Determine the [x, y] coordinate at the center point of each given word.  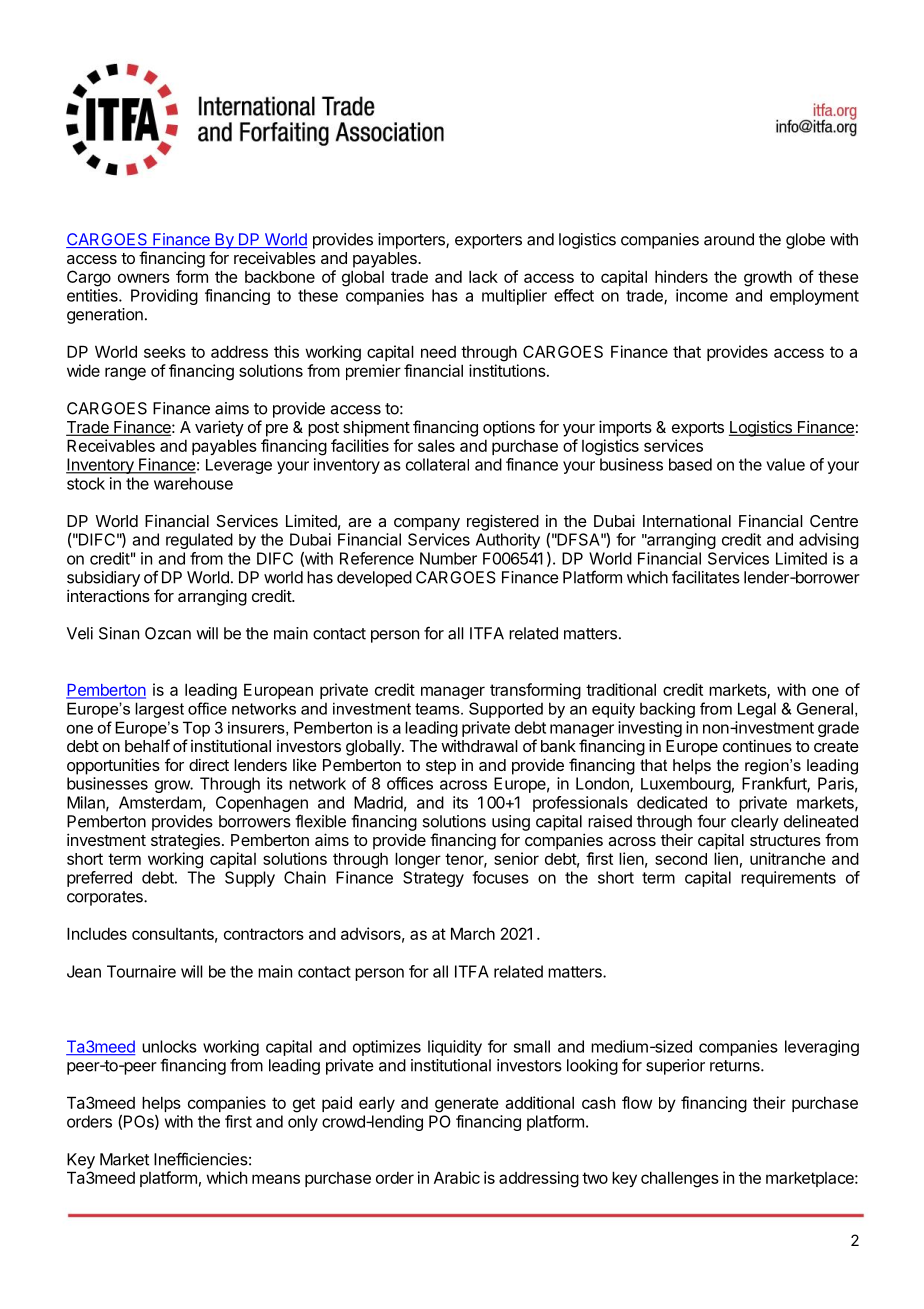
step [441, 767]
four [711, 821]
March [473, 933]
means [276, 1179]
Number [448, 558]
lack [483, 276]
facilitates [706, 577]
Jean [84, 971]
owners [144, 278]
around [729, 239]
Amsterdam [160, 802]
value [785, 464]
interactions [108, 595]
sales [436, 445]
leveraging [822, 1048]
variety [219, 428]
